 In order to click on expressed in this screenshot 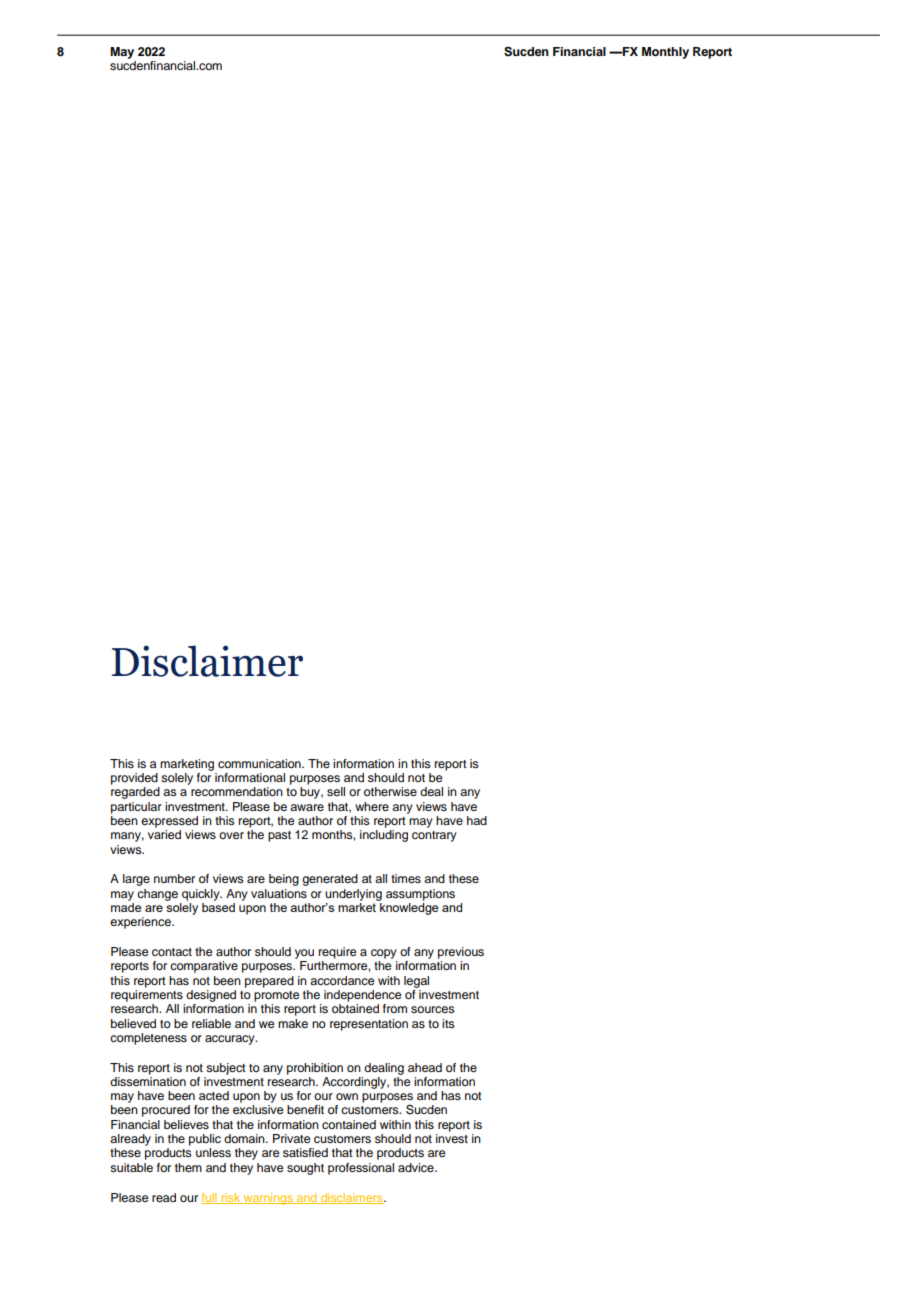, I will do `click(169, 822)`.
